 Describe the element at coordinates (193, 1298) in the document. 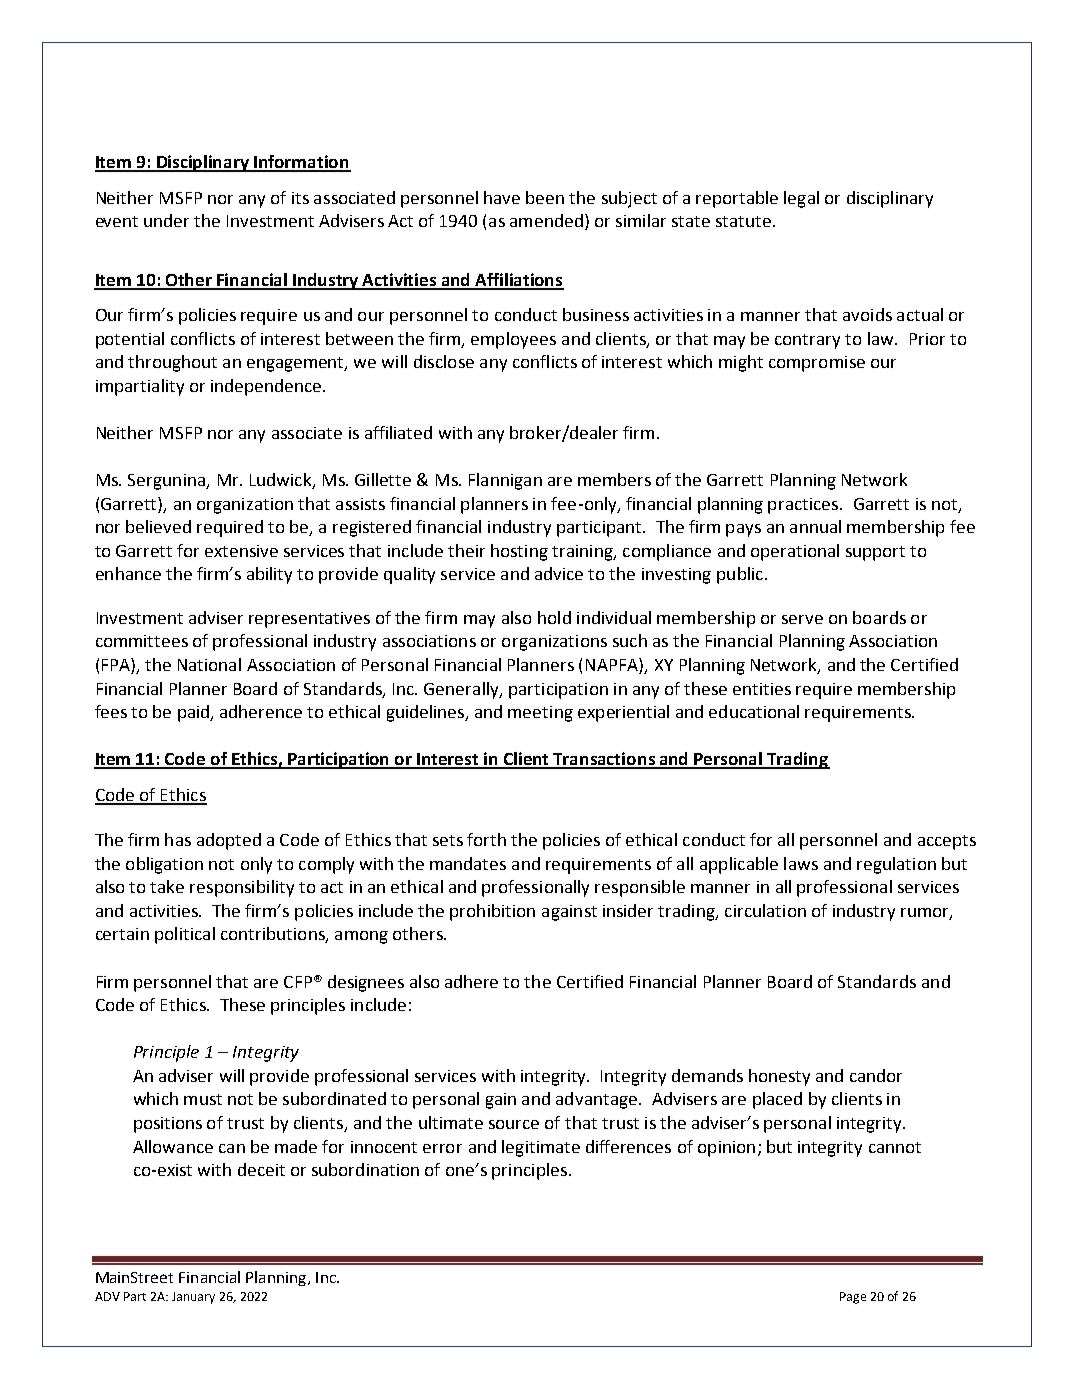

I see `January` at that location.
